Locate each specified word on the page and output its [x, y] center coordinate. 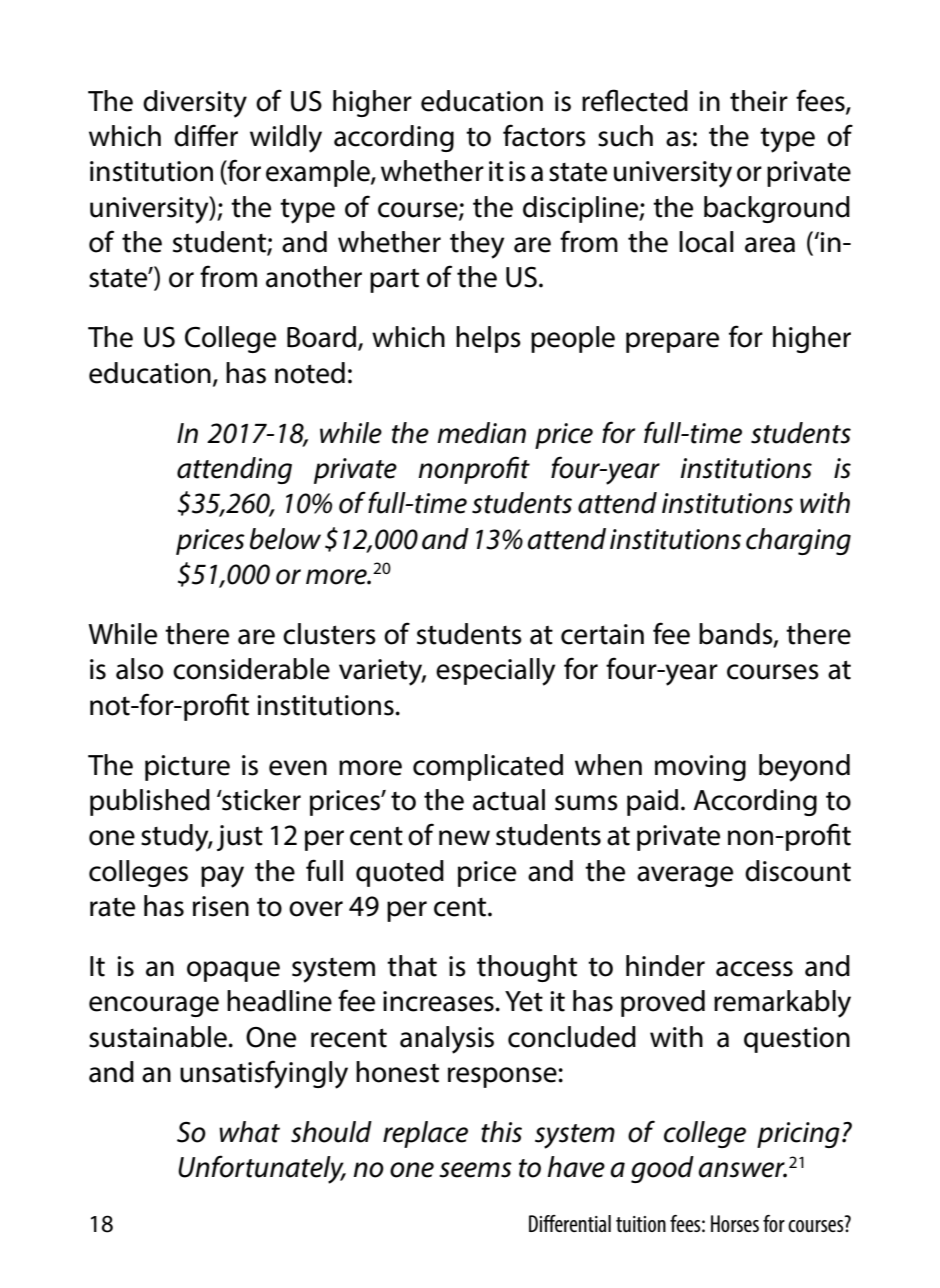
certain [602, 634]
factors [544, 135]
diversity [195, 104]
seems [475, 1170]
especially [496, 672]
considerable [251, 669]
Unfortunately [262, 1169]
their [759, 101]
